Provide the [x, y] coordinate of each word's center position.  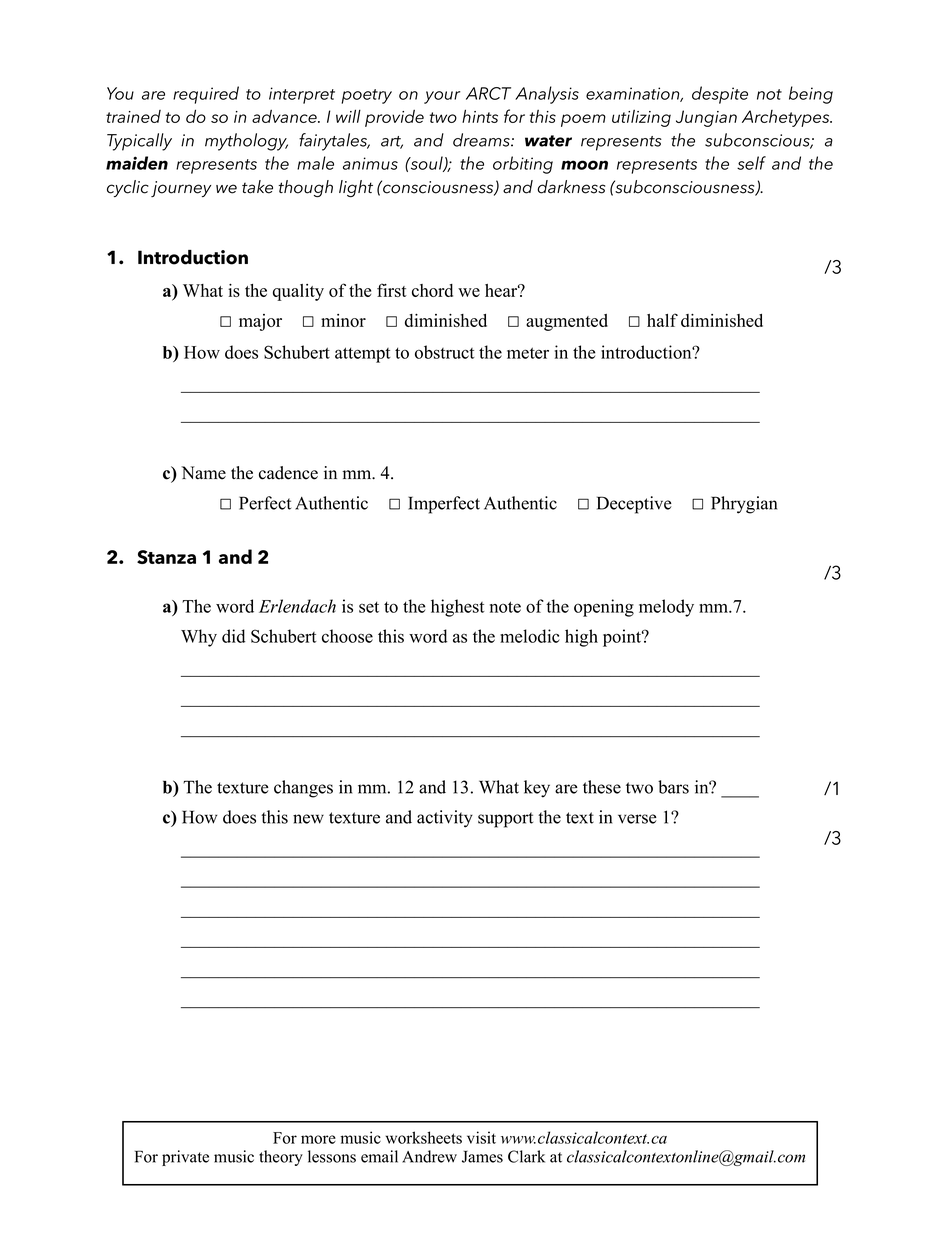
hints [480, 116]
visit [481, 1137]
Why [199, 638]
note [505, 607]
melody [666, 608]
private [185, 1158]
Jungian [706, 118]
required [206, 95]
